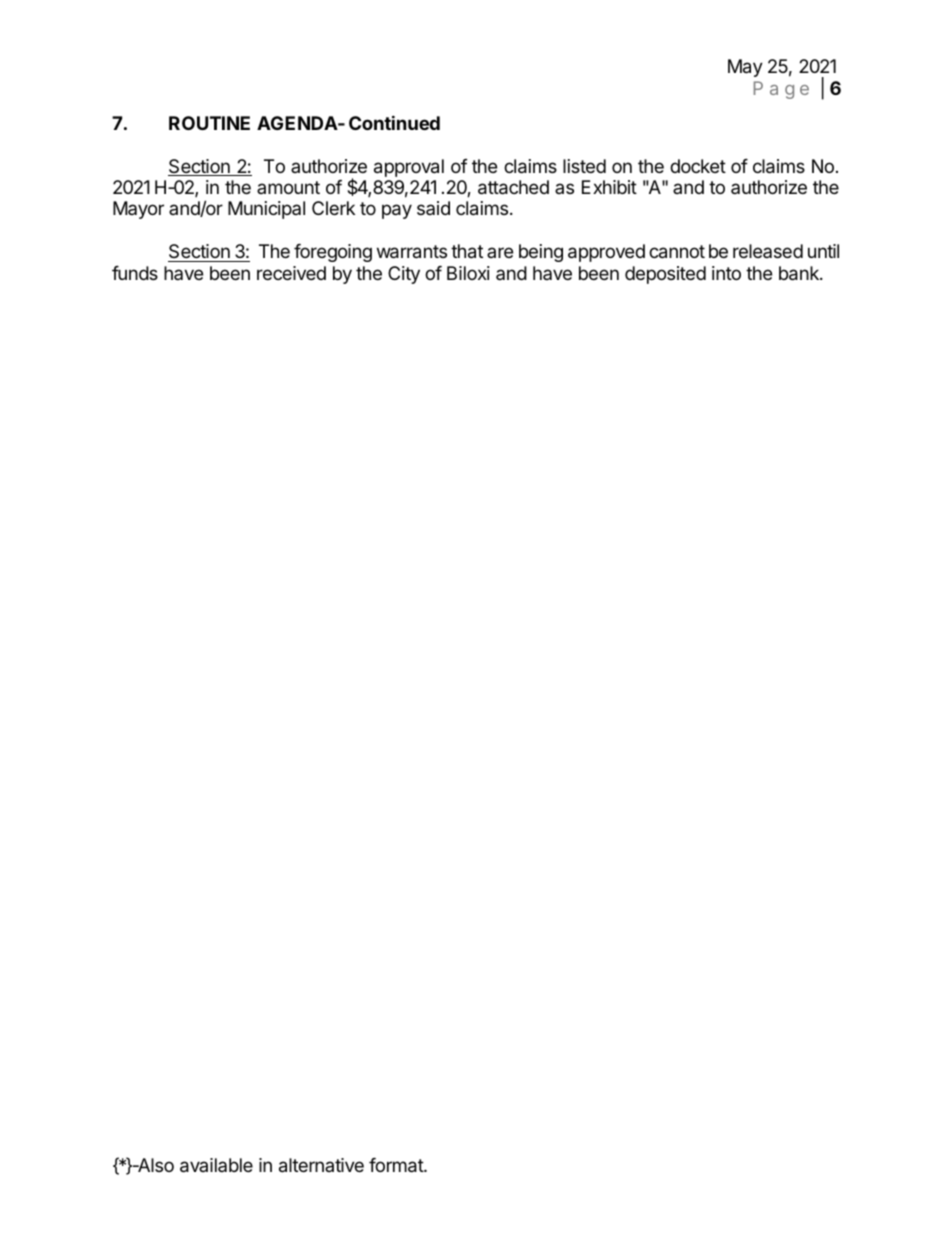 This document has height=1233, width=952. I want to click on Also, so click(155, 1165).
